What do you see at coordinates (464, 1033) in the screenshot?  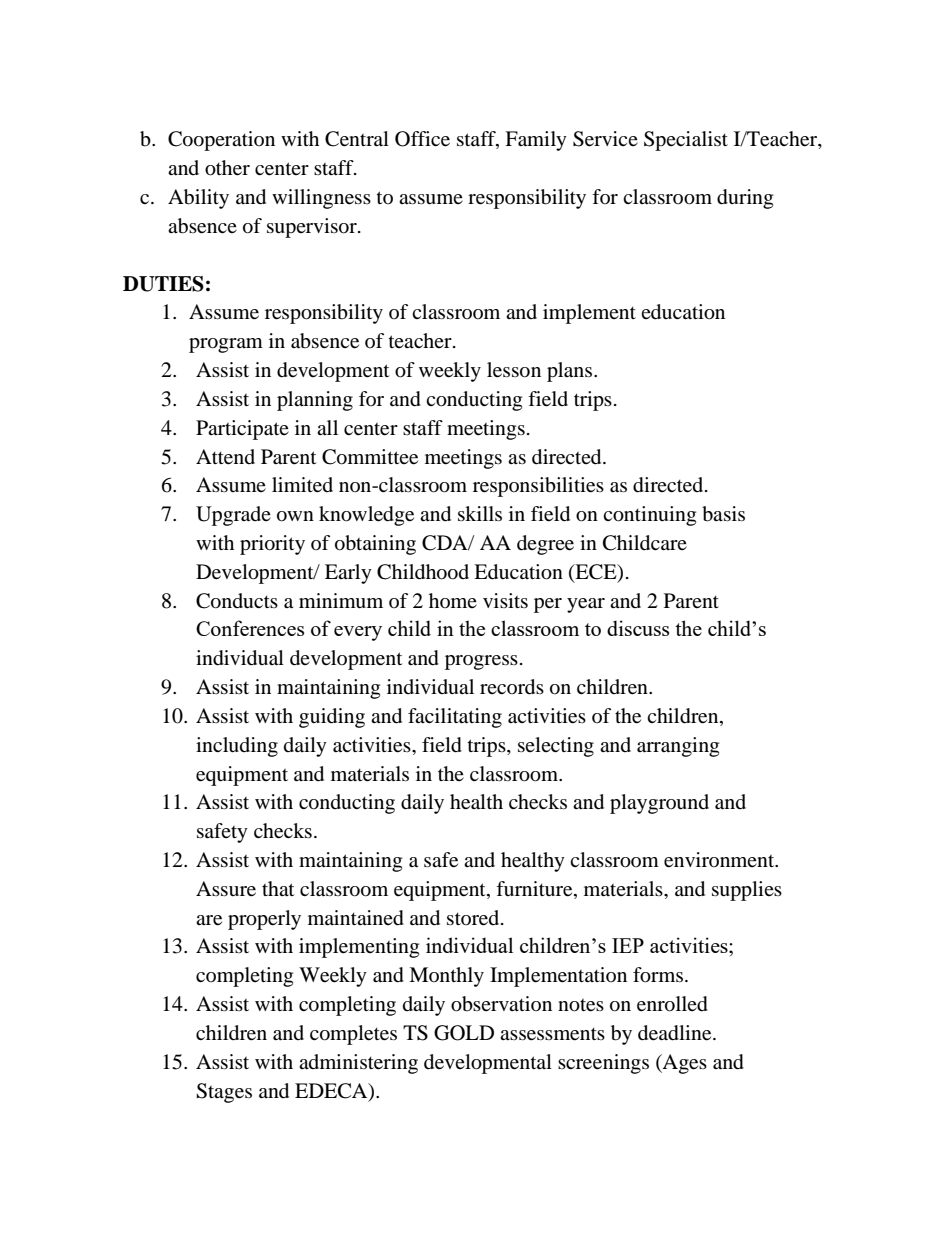 I see `GOLD` at bounding box center [464, 1033].
